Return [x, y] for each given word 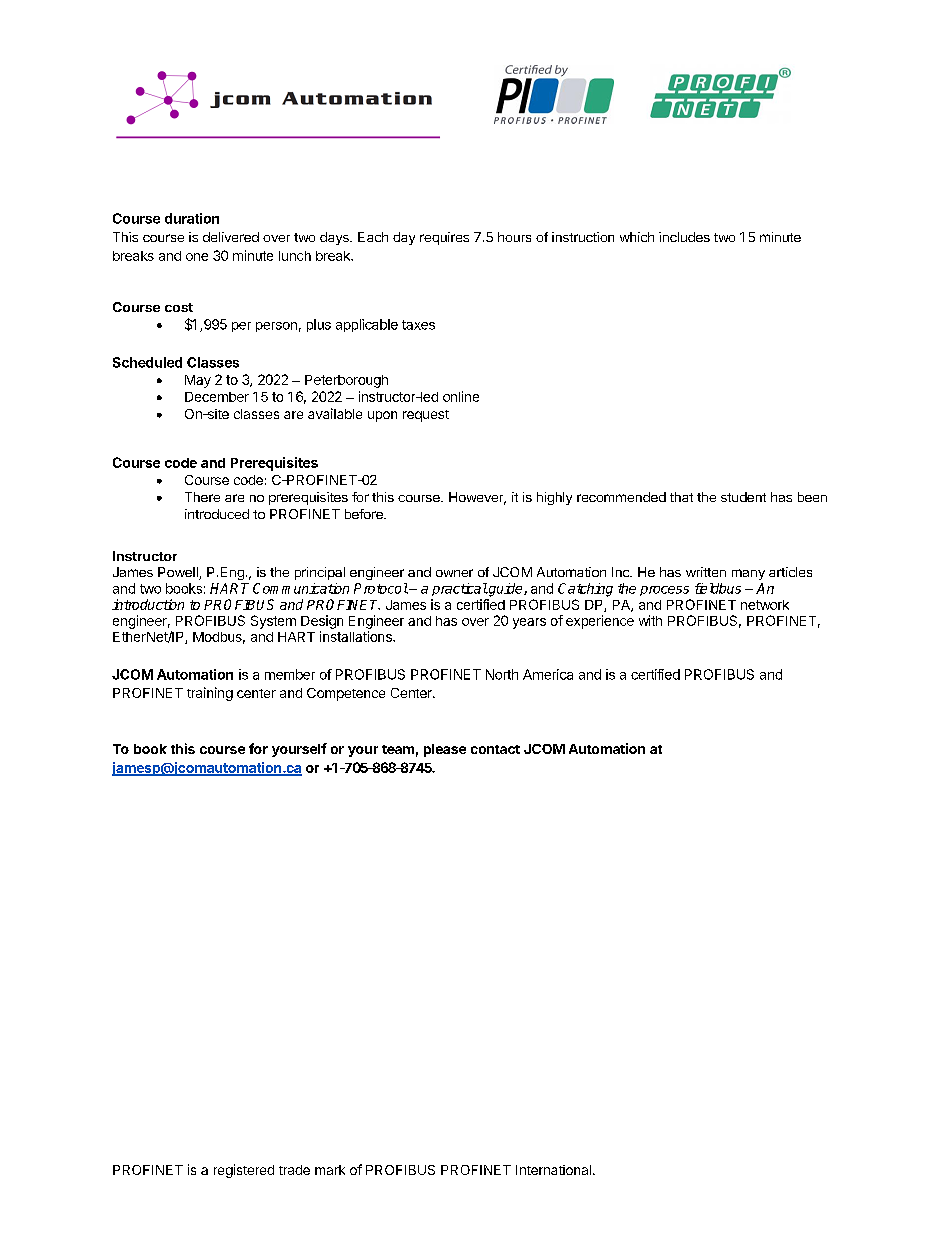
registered [244, 1171]
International [553, 1170]
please [445, 750]
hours [514, 237]
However [477, 498]
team [398, 749]
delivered [231, 237]
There [202, 497]
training [210, 694]
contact [495, 749]
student [743, 497]
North [502, 674]
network [765, 605]
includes [684, 237]
